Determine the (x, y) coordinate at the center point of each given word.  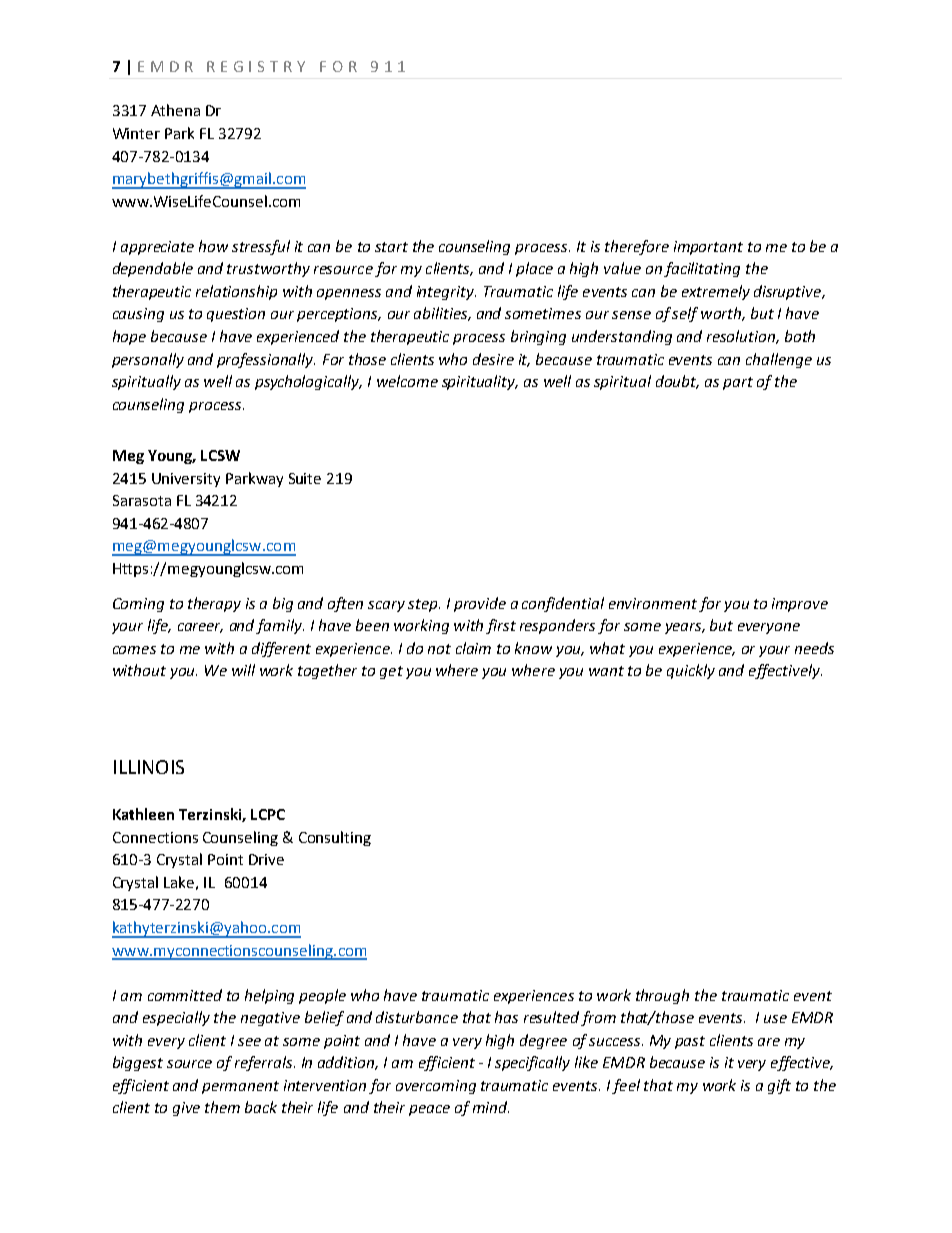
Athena (175, 110)
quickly (691, 671)
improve (800, 605)
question (236, 315)
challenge (779, 360)
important (708, 248)
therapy (214, 604)
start (391, 247)
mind (491, 1107)
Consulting (335, 838)
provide (480, 604)
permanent (240, 1087)
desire (493, 359)
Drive (266, 859)
